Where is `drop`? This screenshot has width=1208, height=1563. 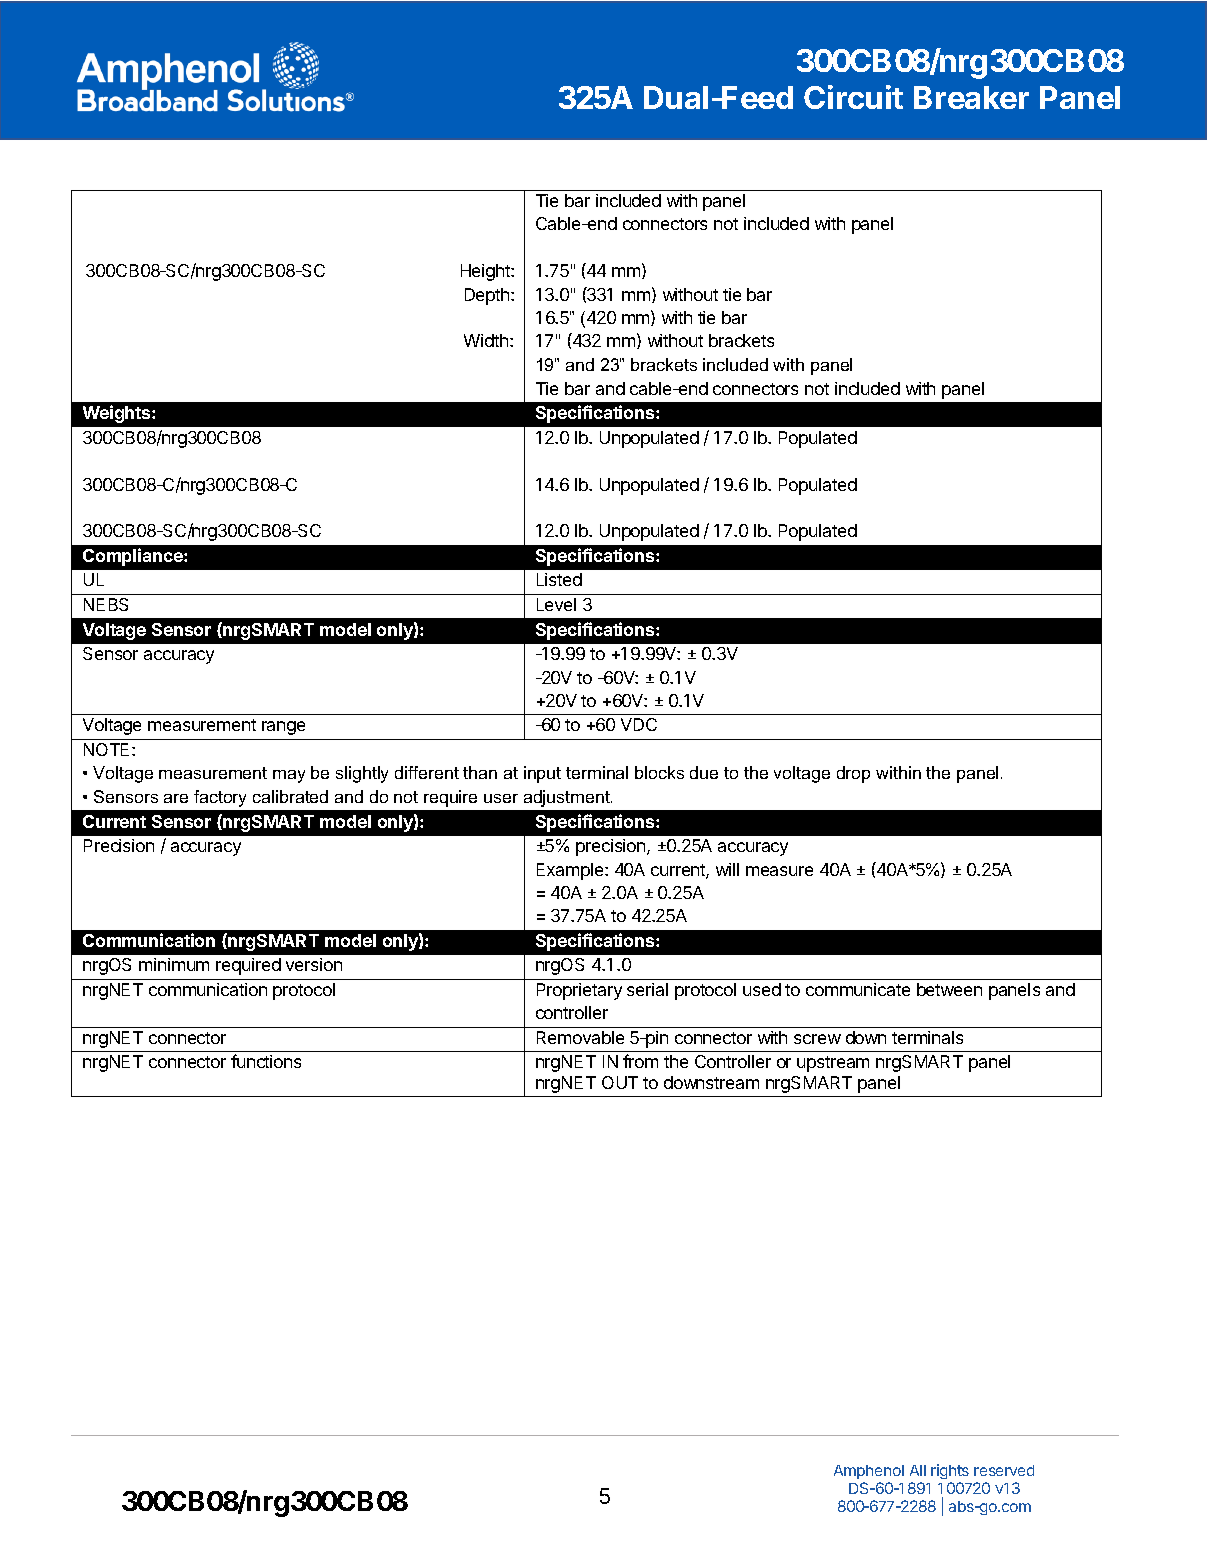 drop is located at coordinates (853, 774).
